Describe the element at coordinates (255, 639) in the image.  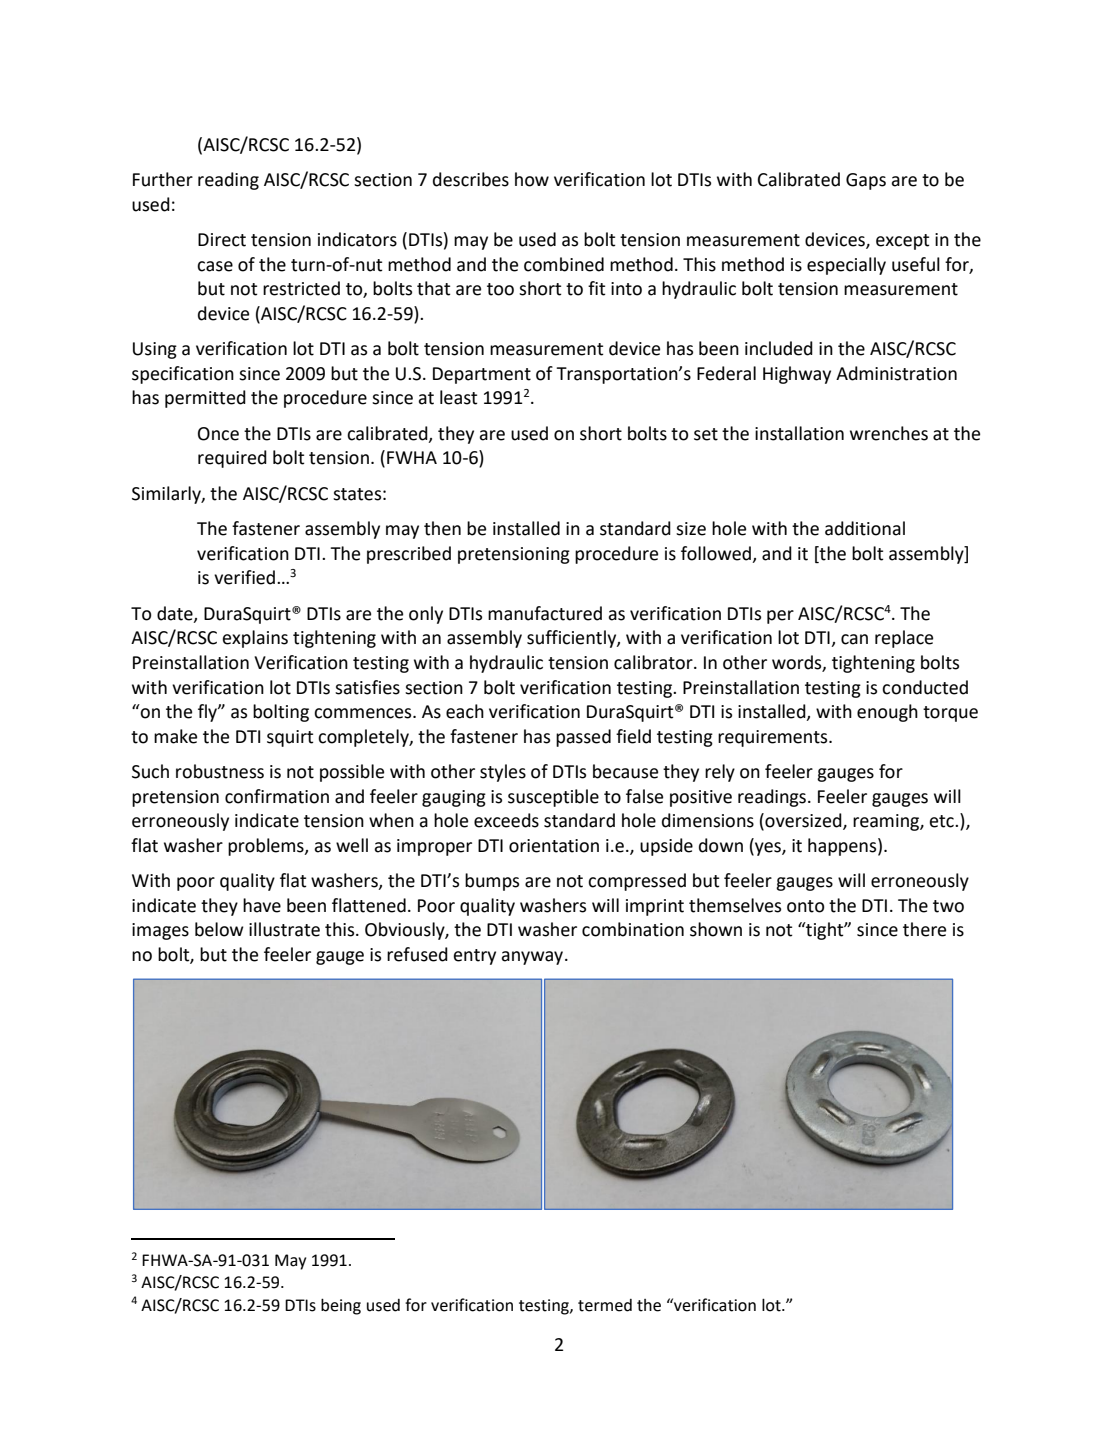
I see `explains` at that location.
